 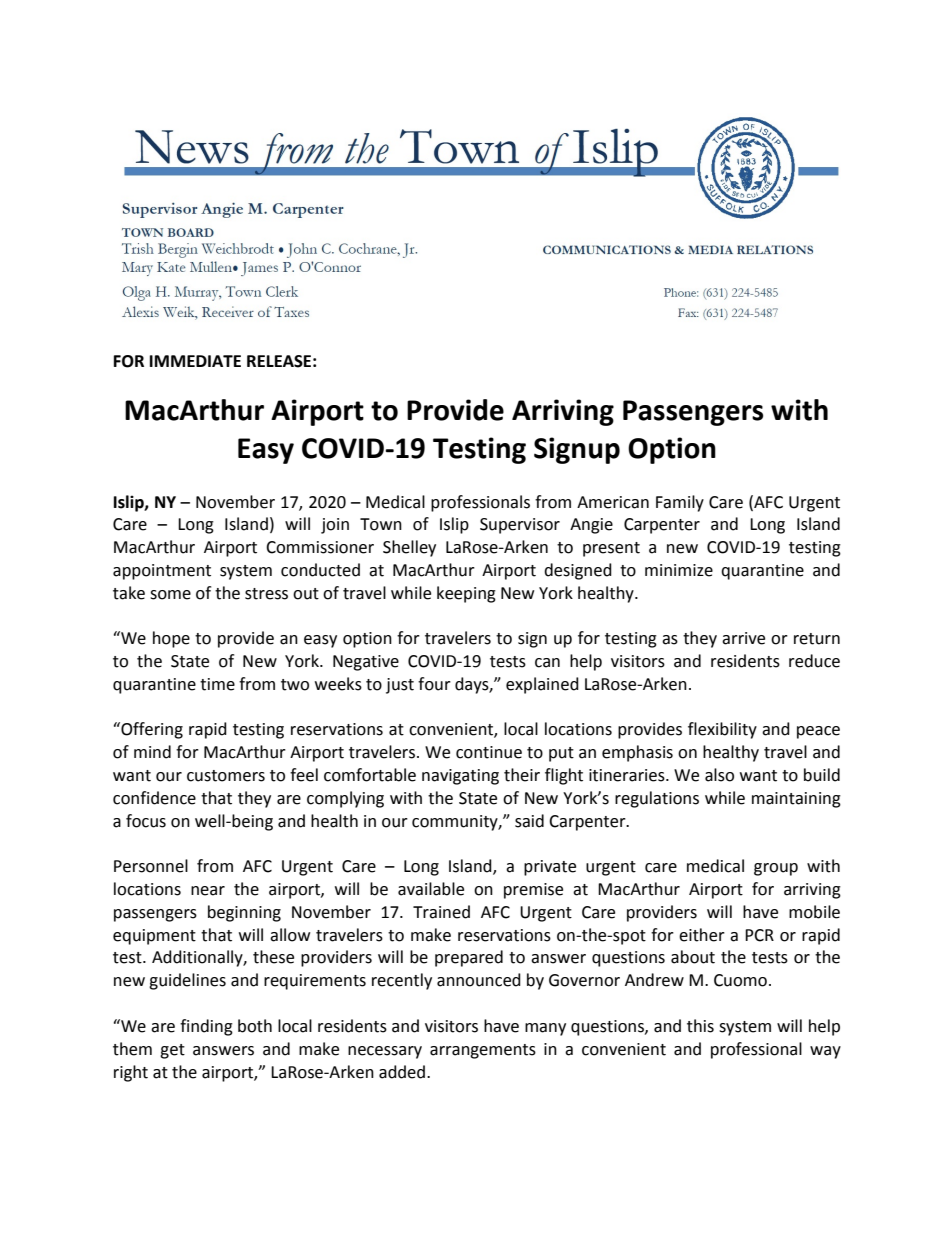 What do you see at coordinates (613, 502) in the screenshot?
I see `American` at bounding box center [613, 502].
